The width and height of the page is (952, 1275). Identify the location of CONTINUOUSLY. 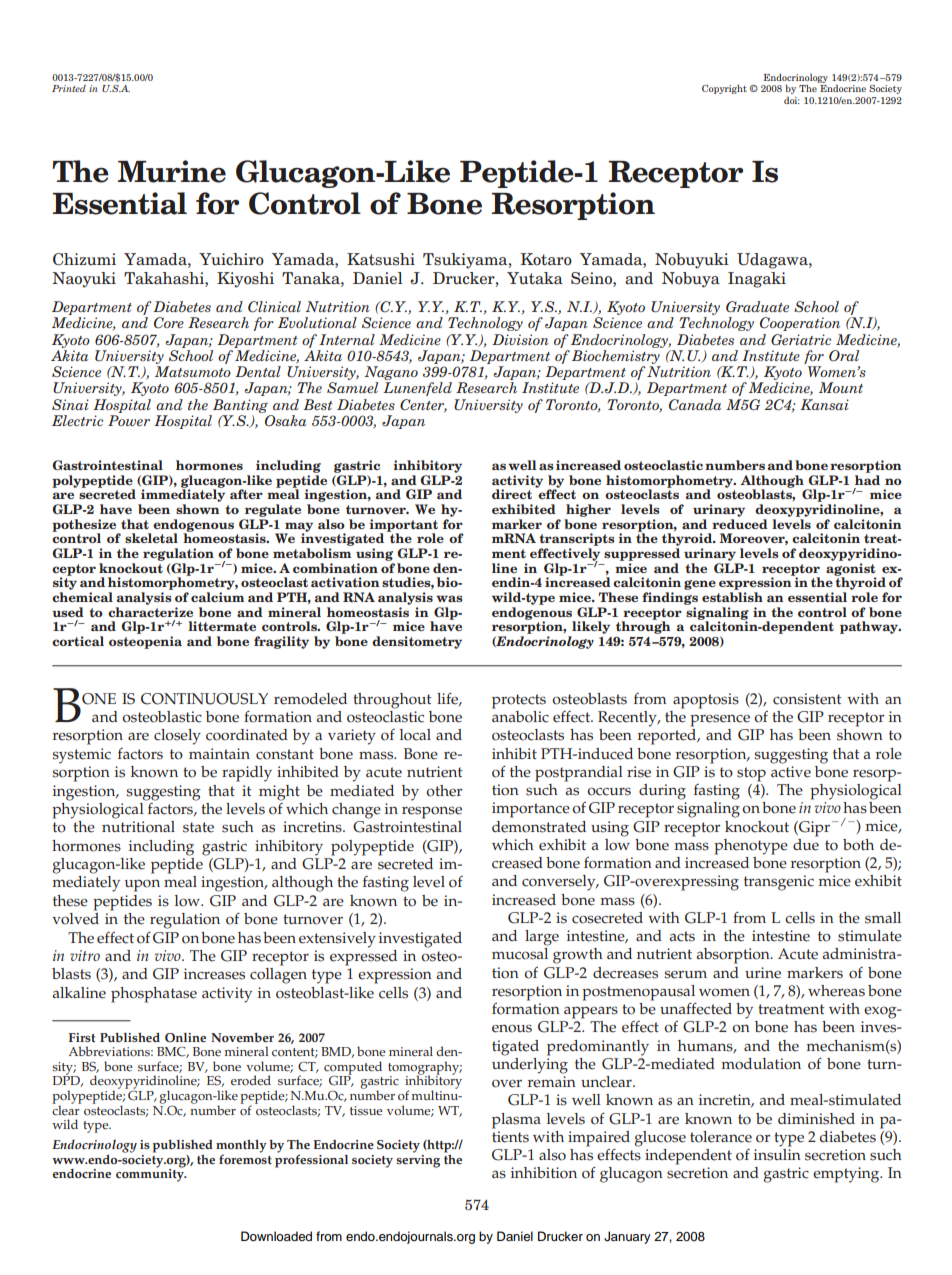
(204, 699).
